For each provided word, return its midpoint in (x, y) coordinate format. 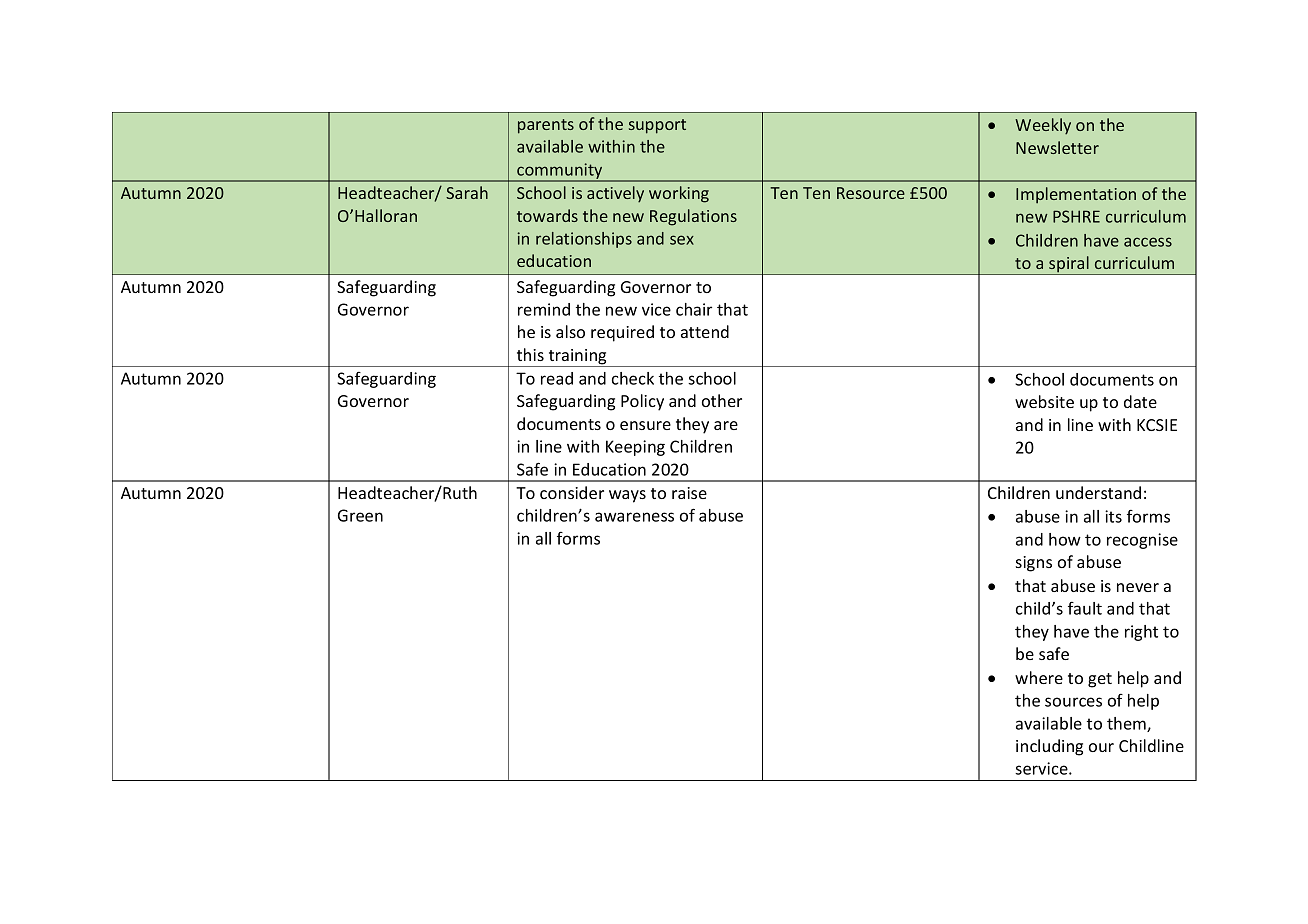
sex (682, 240)
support (657, 126)
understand (1098, 492)
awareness (634, 517)
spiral (1069, 265)
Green (360, 515)
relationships (584, 240)
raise (689, 493)
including (1049, 747)
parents (546, 126)
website (1044, 401)
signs (1034, 564)
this (530, 354)
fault (1085, 608)
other (722, 400)
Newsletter (1057, 147)
